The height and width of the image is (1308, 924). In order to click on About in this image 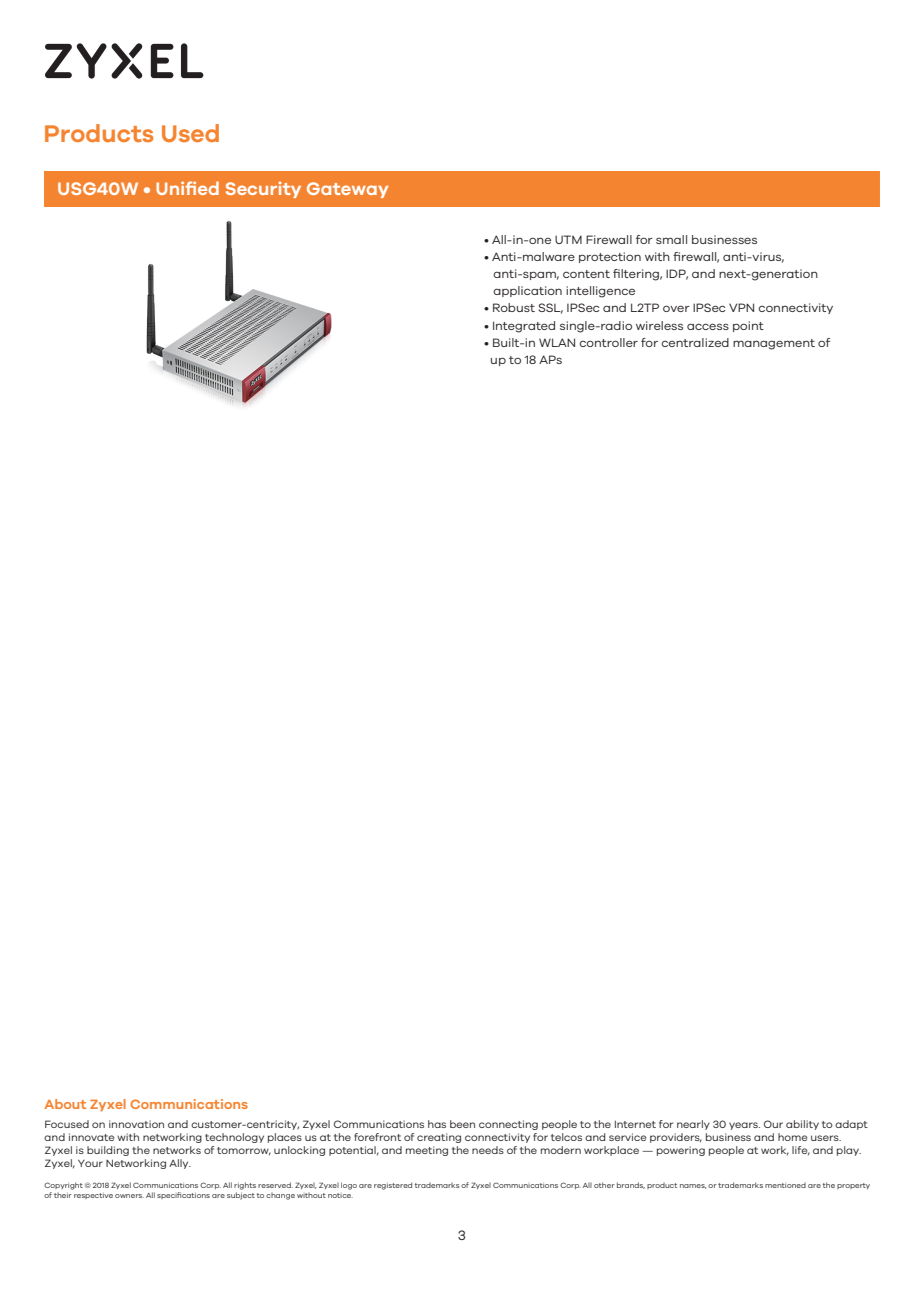, I will do `click(65, 1104)`.
